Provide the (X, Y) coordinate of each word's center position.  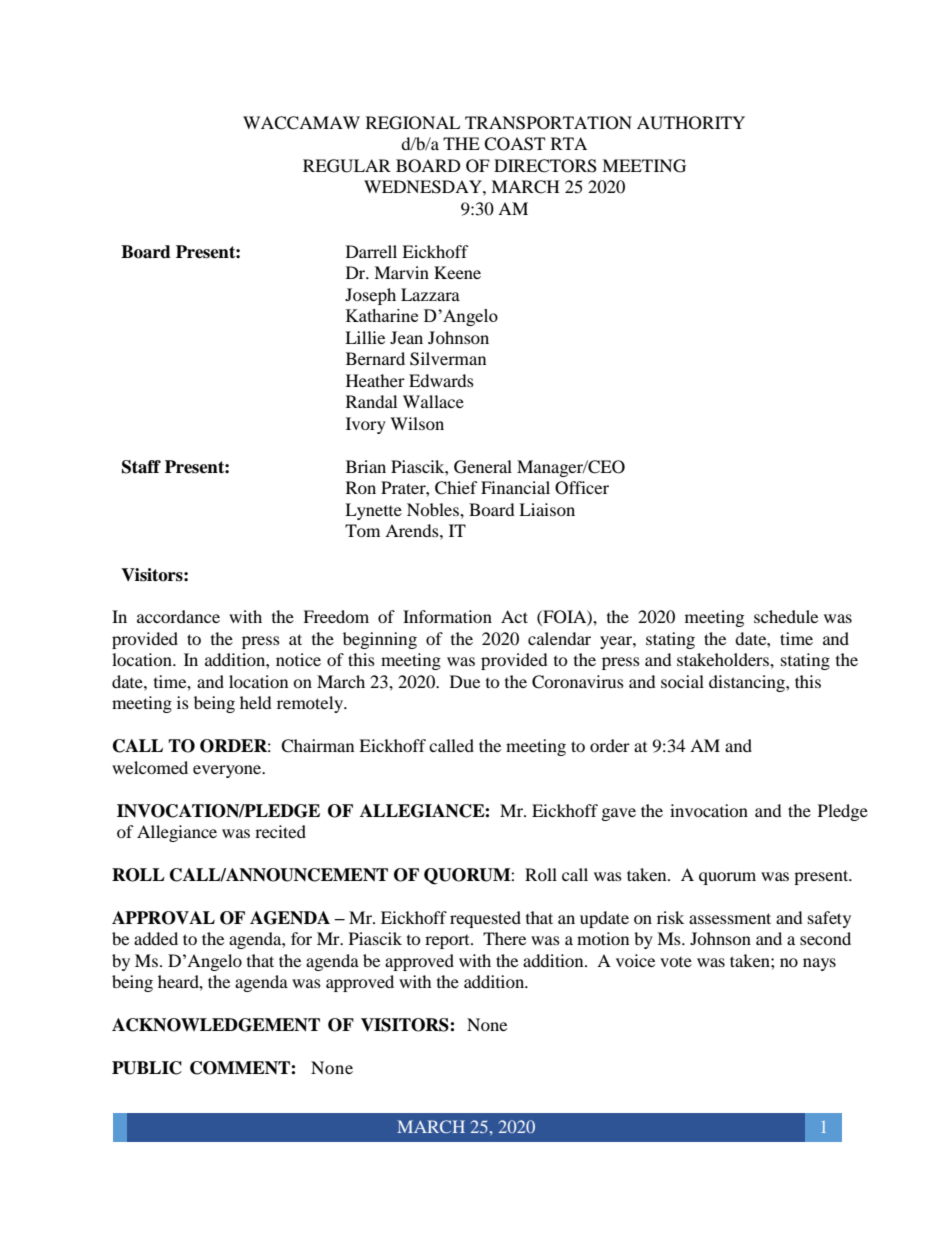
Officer (582, 488)
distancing (748, 683)
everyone (228, 771)
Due (465, 681)
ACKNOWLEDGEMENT (216, 1025)
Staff (141, 467)
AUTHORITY (691, 123)
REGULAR (347, 166)
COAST (514, 144)
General (483, 467)
